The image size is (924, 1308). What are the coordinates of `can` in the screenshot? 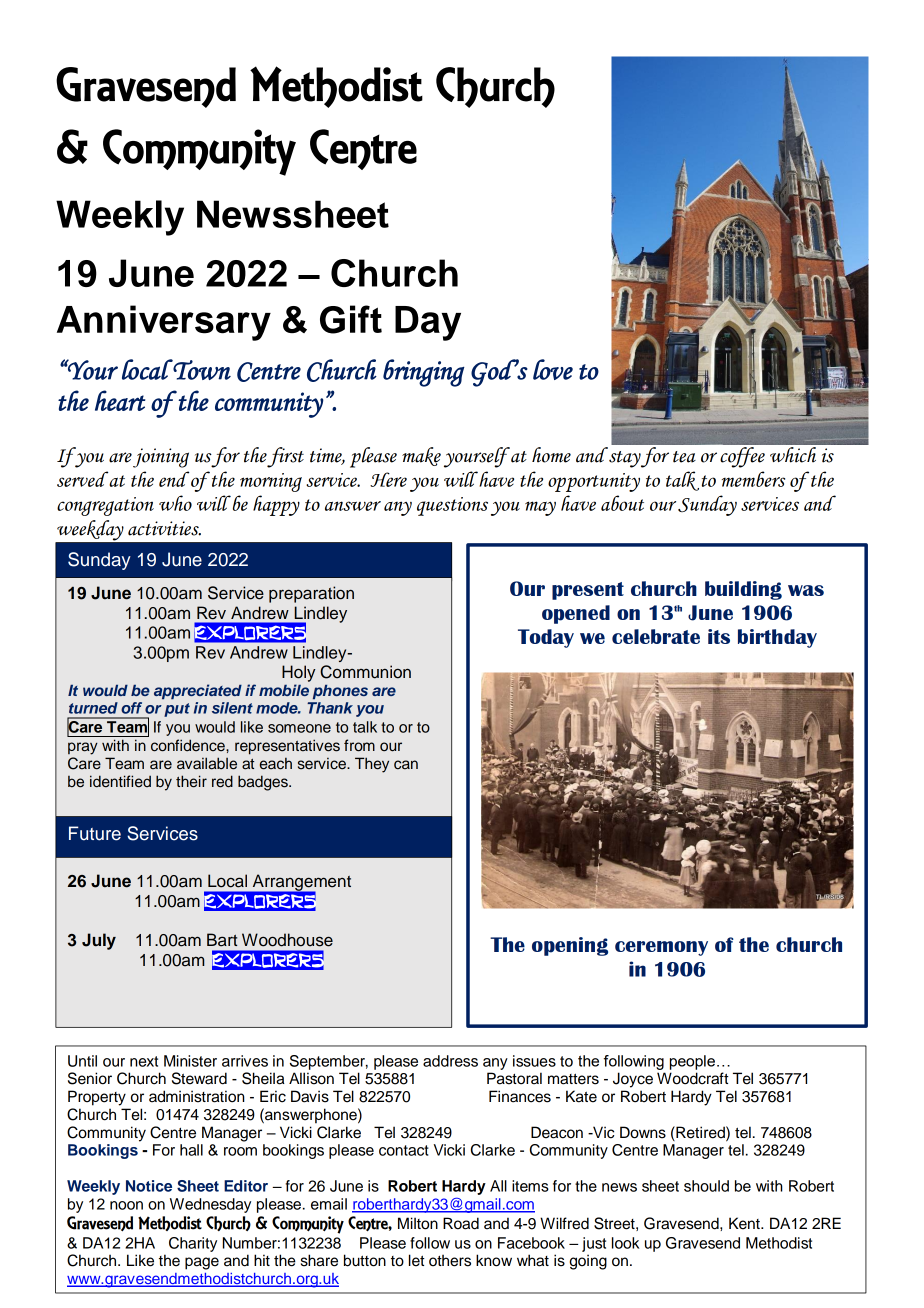 It's located at (406, 765).
